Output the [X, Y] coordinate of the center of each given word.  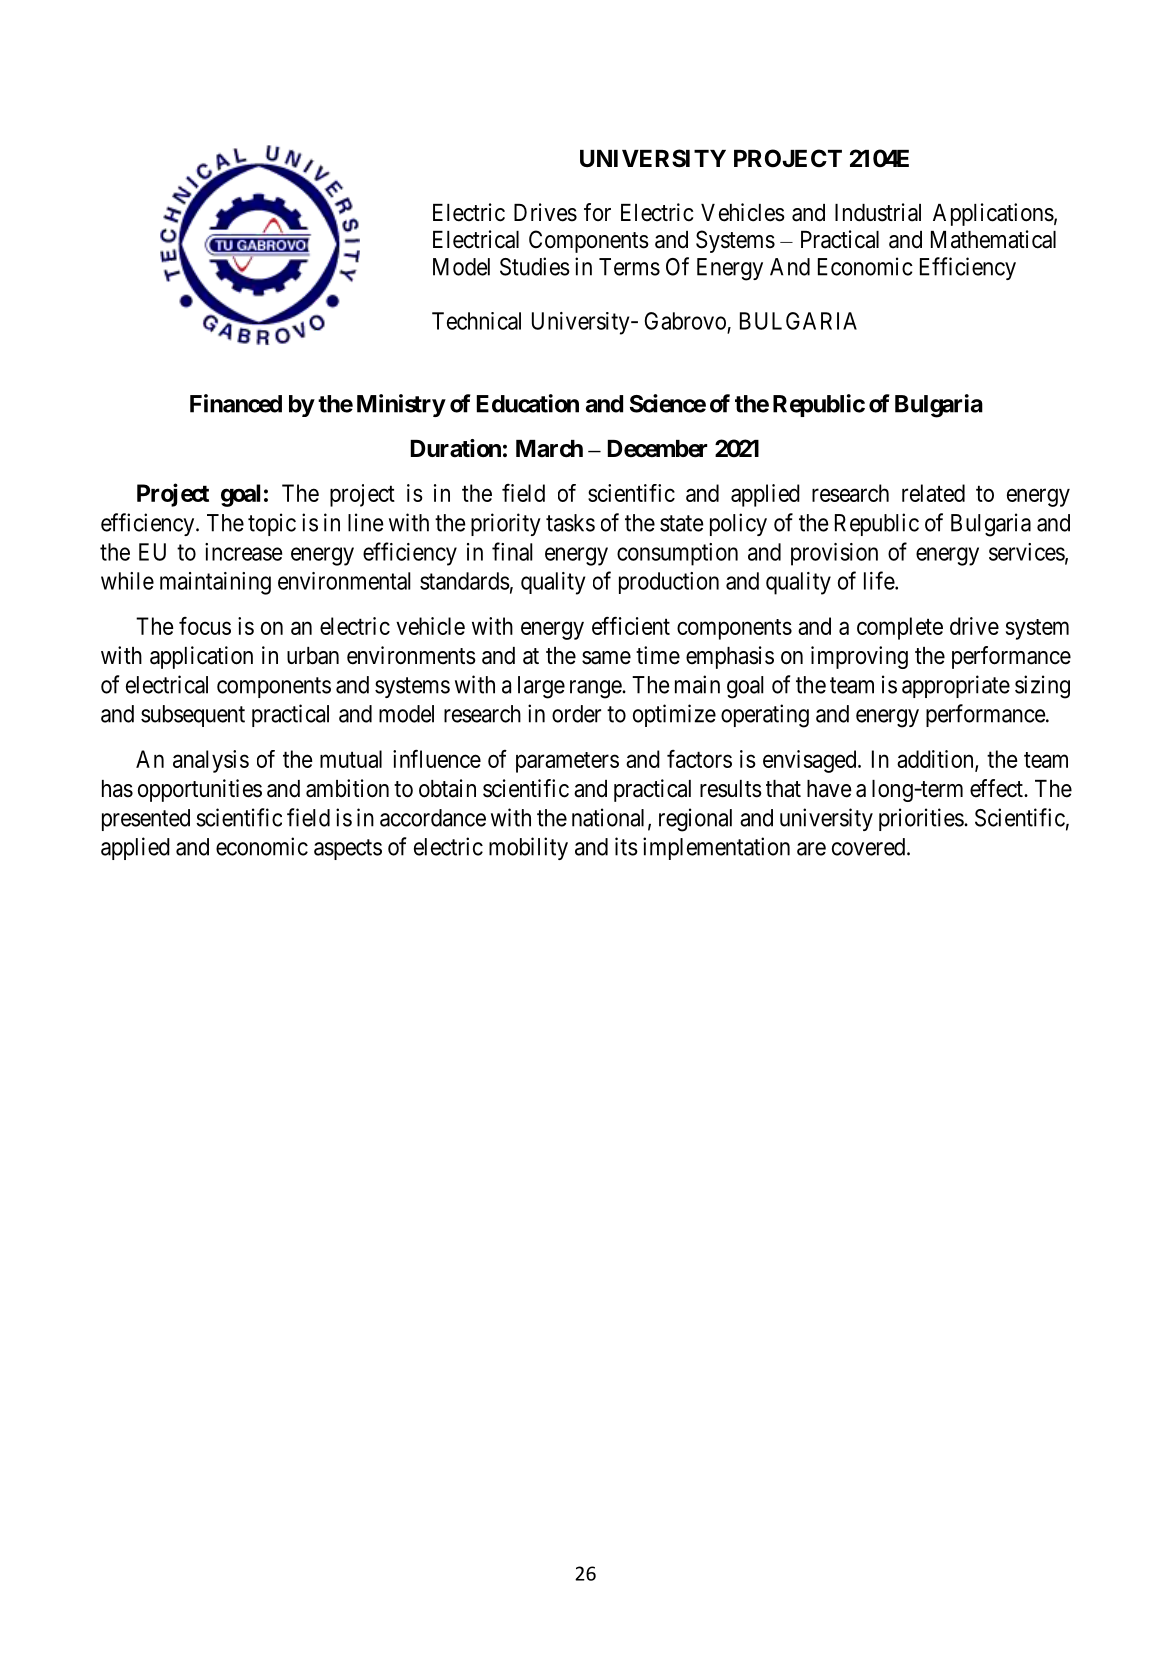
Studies [535, 266]
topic [272, 524]
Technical [476, 321]
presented [146, 820]
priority [506, 524]
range [596, 689]
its [626, 846]
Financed [236, 403]
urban [313, 656]
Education [528, 403]
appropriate [956, 686]
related [933, 493]
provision [834, 554]
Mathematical [993, 239]
